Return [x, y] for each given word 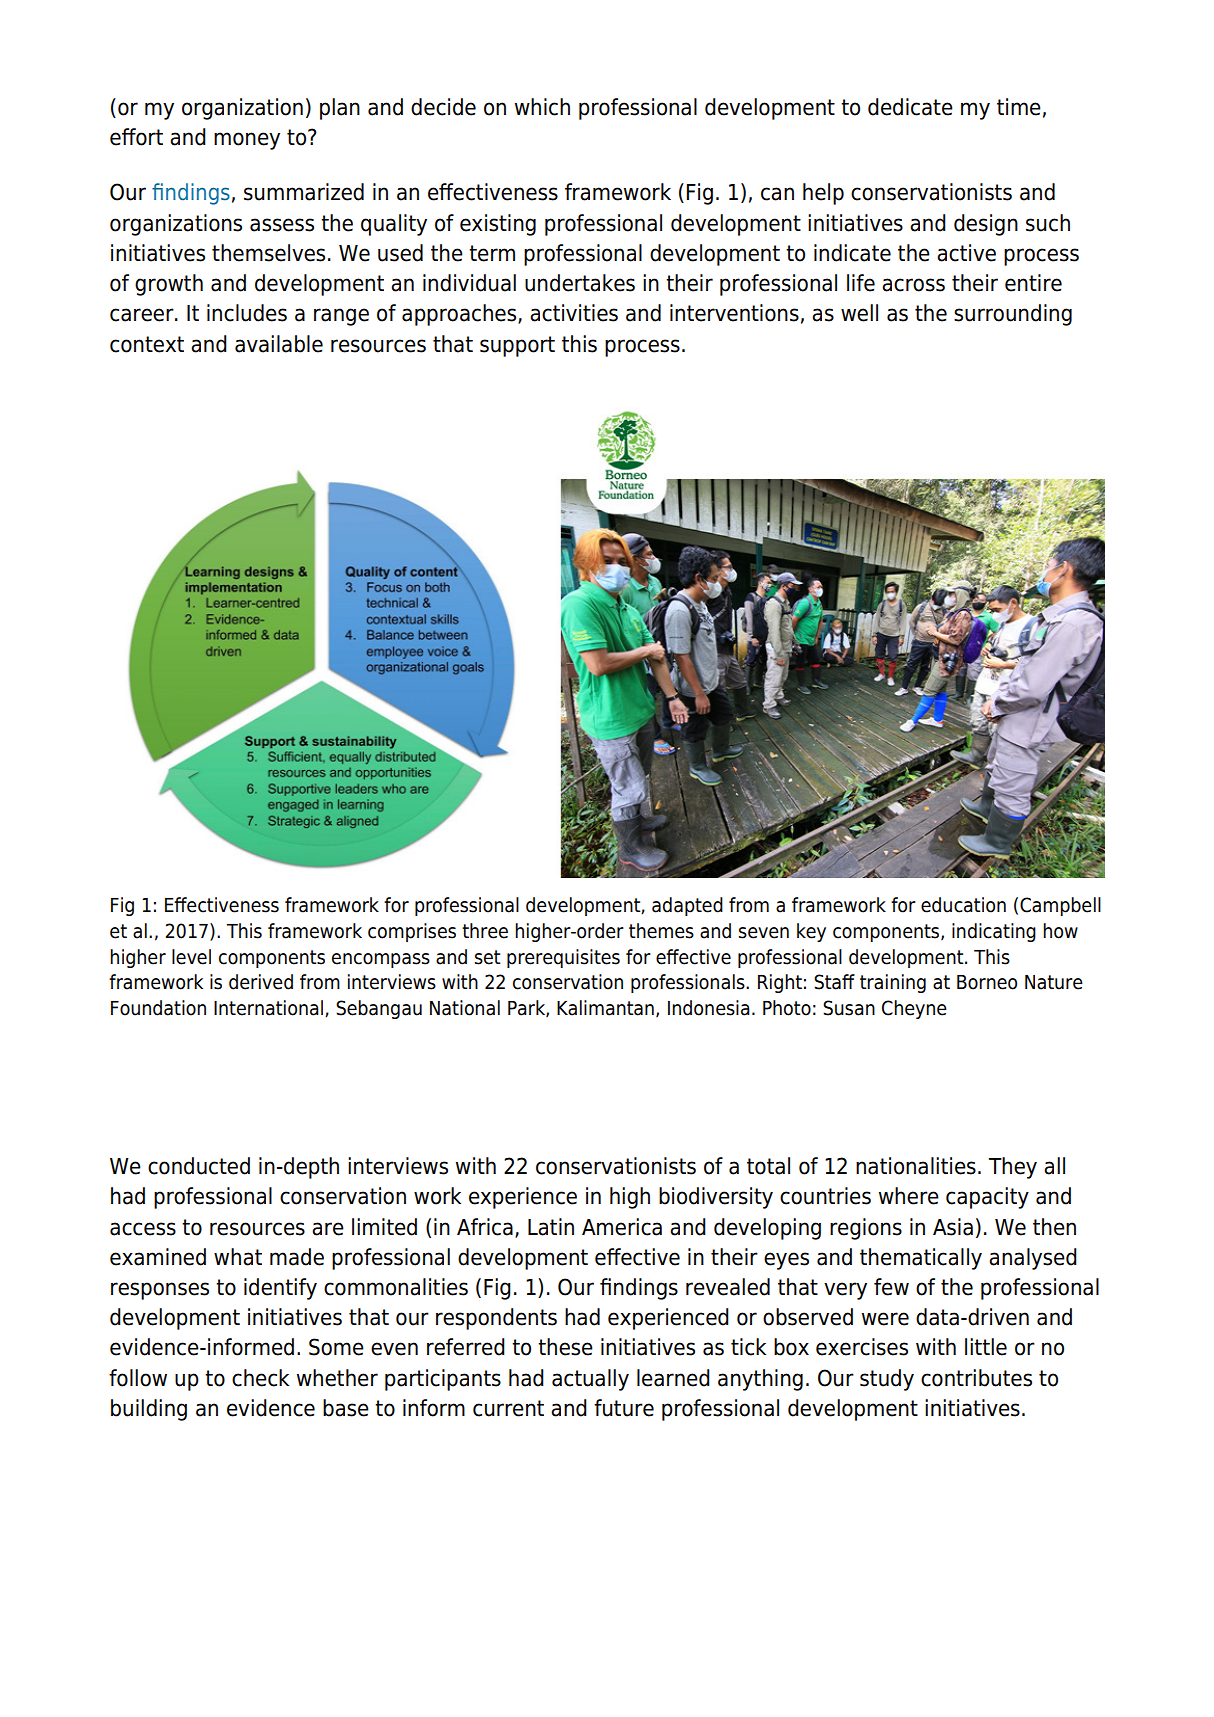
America [622, 1227]
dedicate [910, 107]
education [963, 905]
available [279, 344]
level [191, 957]
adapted [687, 906]
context [147, 344]
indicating [994, 932]
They [1013, 1168]
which [542, 107]
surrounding [1013, 315]
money [247, 141]
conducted [199, 1166]
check [260, 1378]
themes [661, 931]
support [517, 346]
